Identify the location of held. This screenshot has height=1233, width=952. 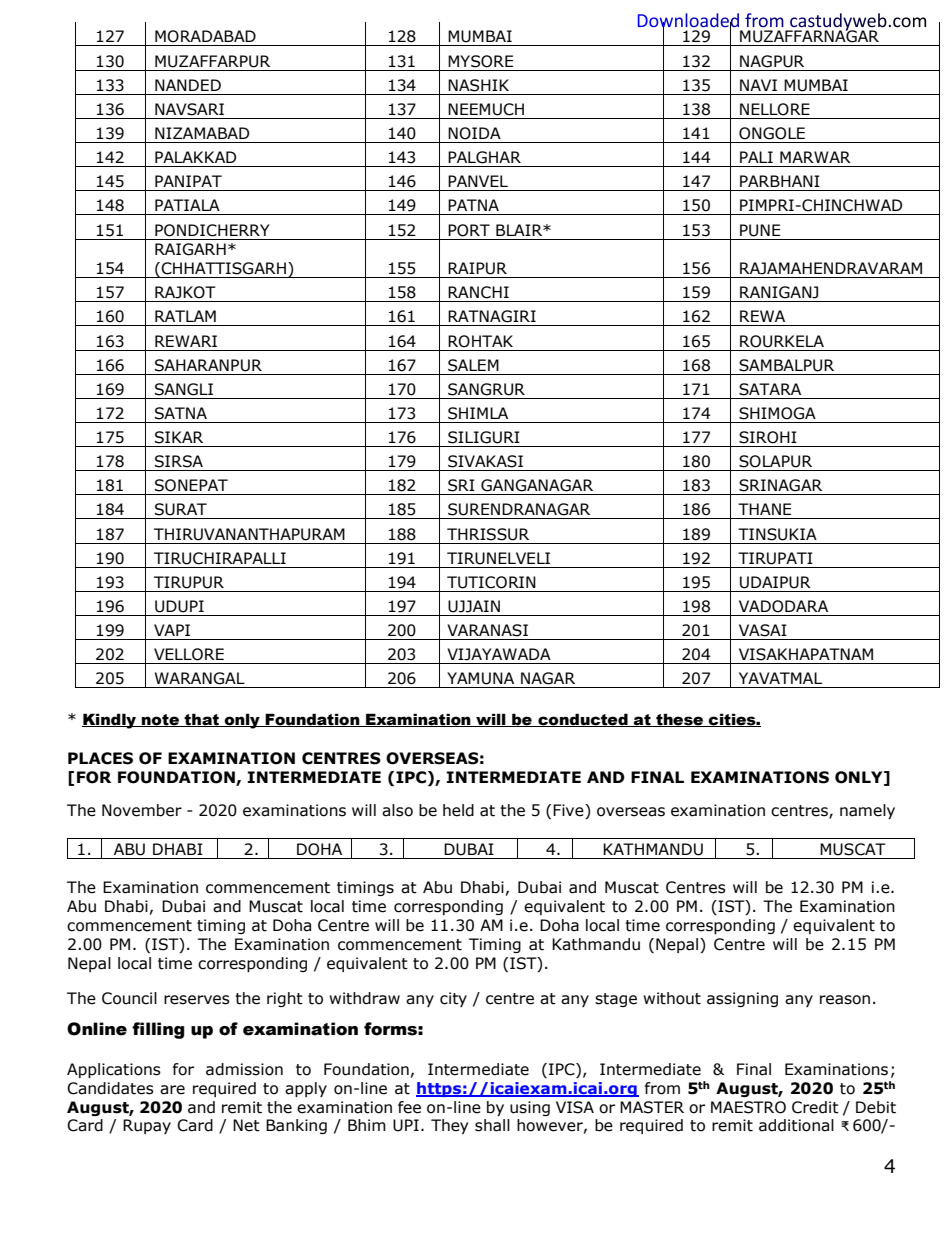
(458, 810).
